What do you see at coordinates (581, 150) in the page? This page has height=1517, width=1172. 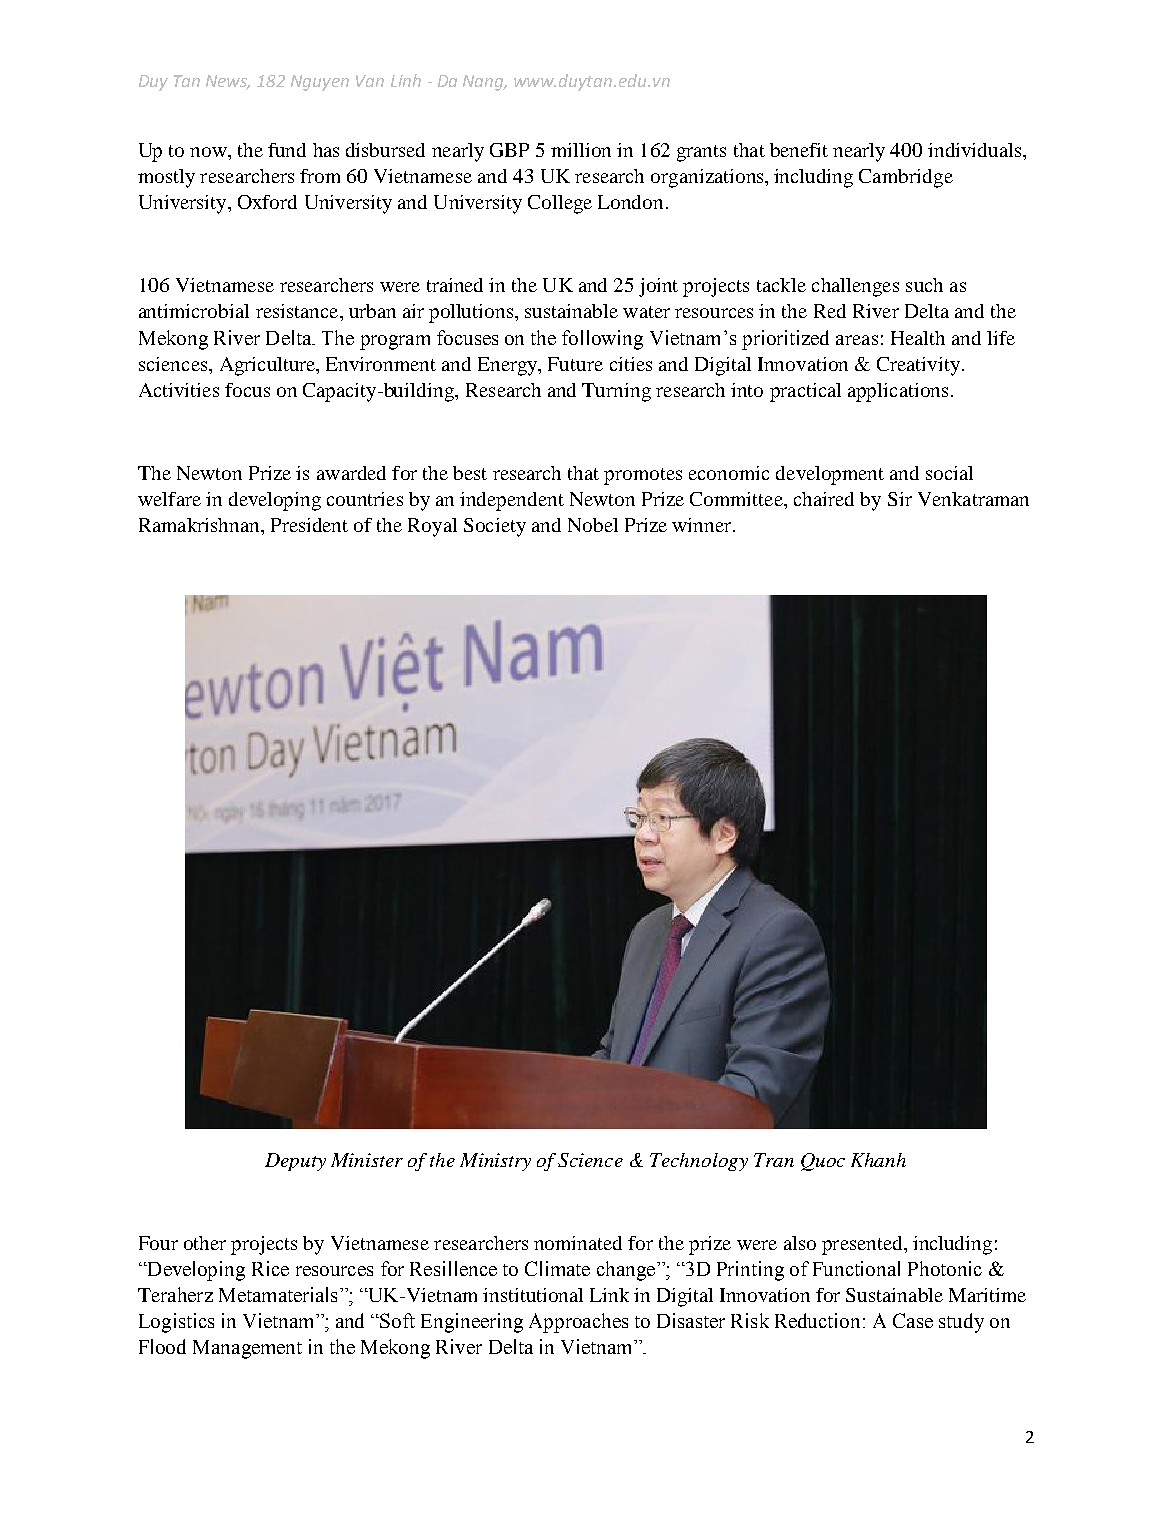 I see `million` at bounding box center [581, 150].
